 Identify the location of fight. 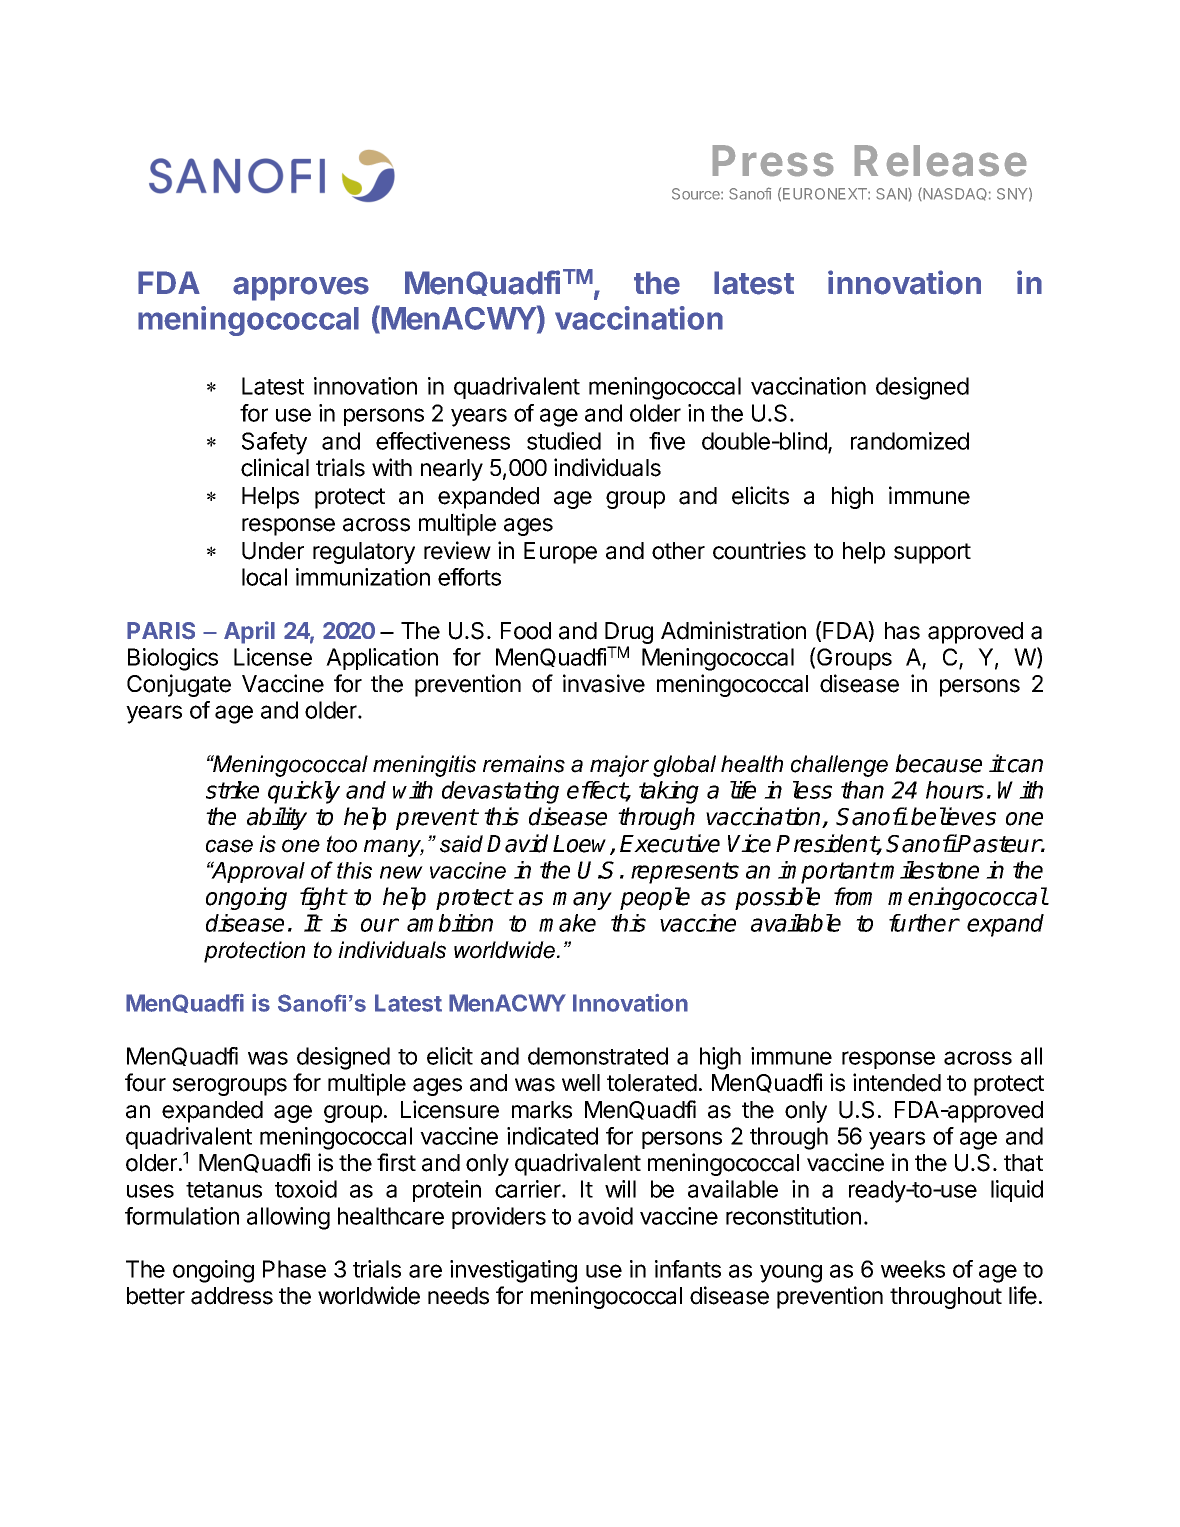
(323, 898).
